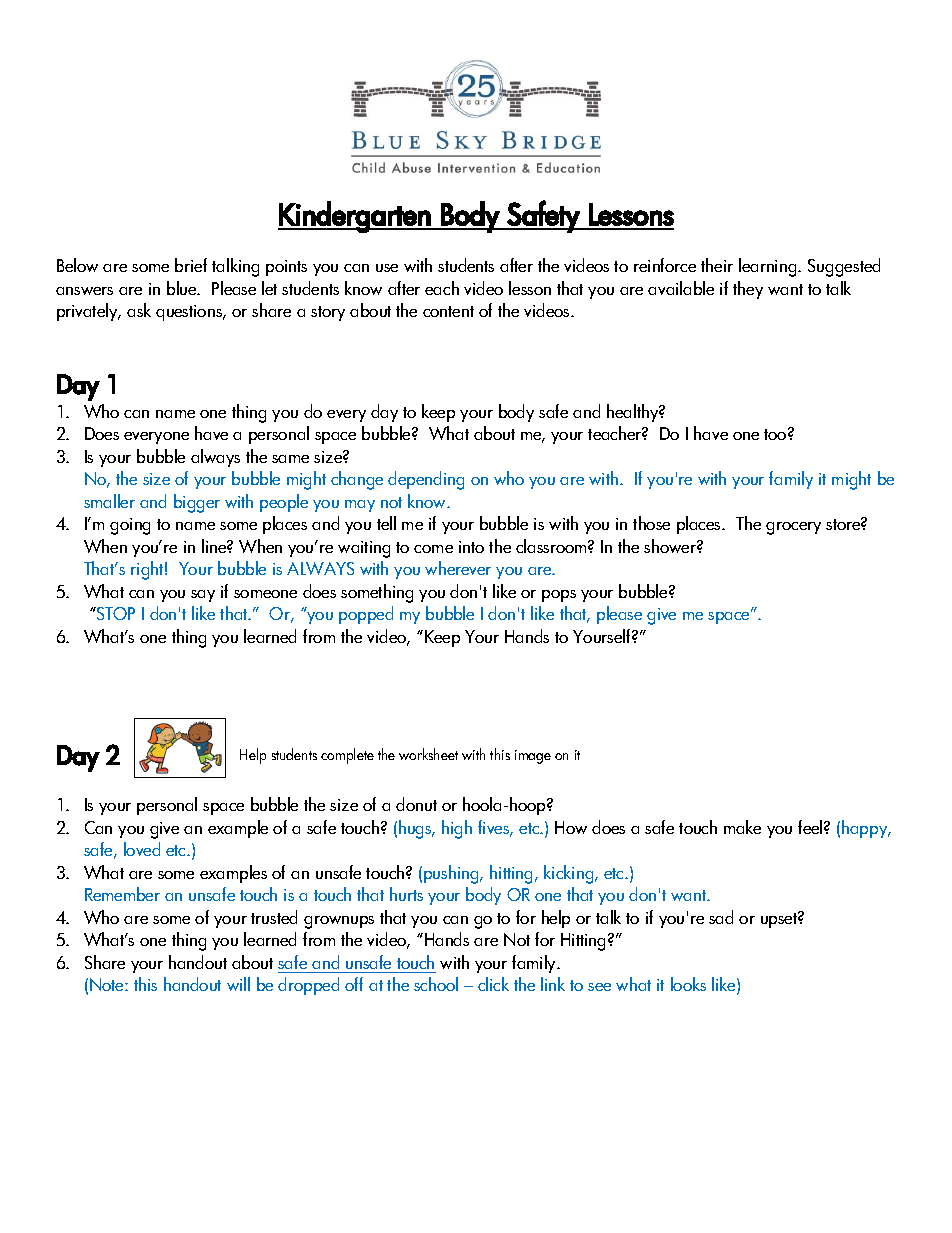  I want to click on those, so click(651, 523).
